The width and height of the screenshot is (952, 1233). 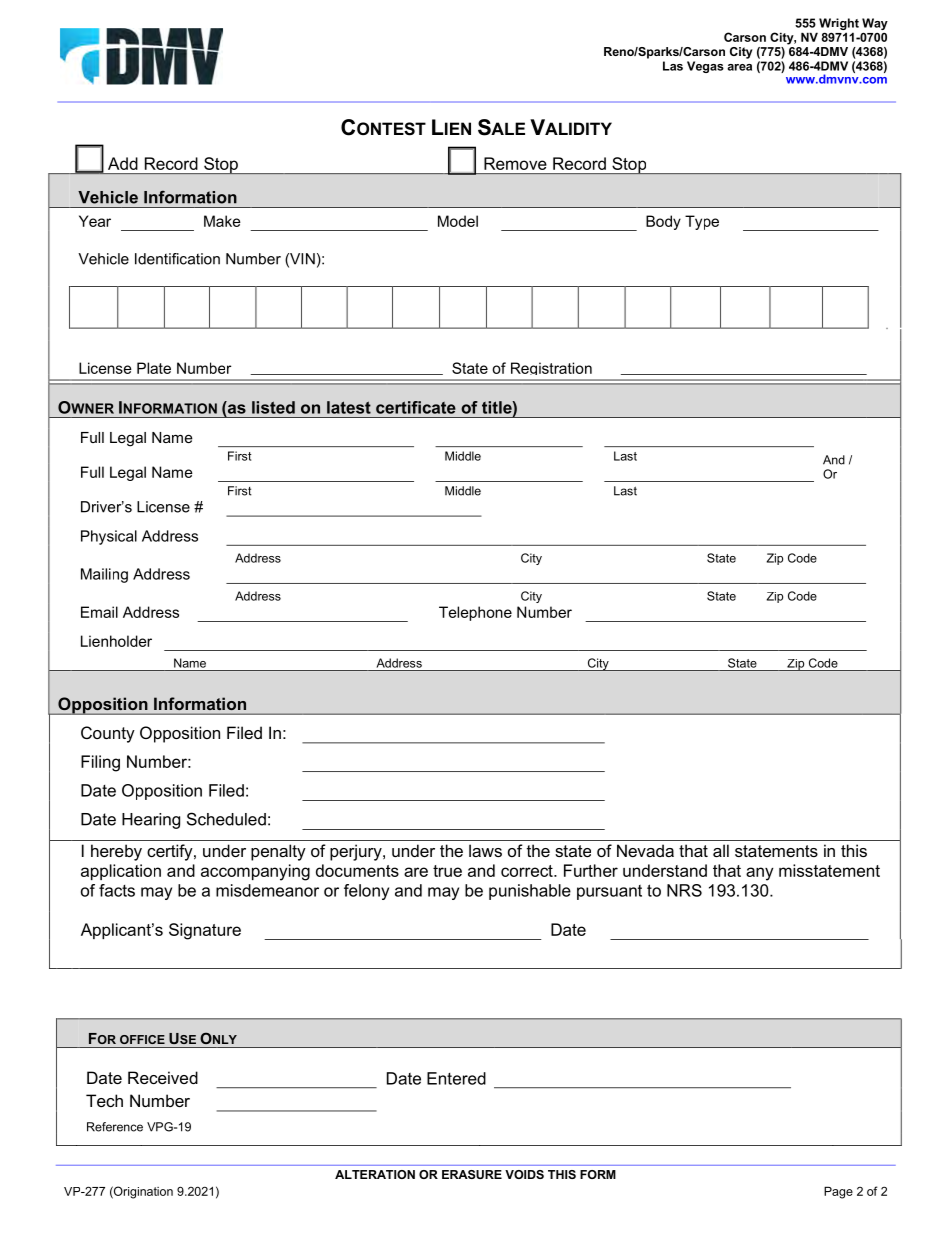 What do you see at coordinates (222, 221) in the screenshot?
I see `Make` at bounding box center [222, 221].
